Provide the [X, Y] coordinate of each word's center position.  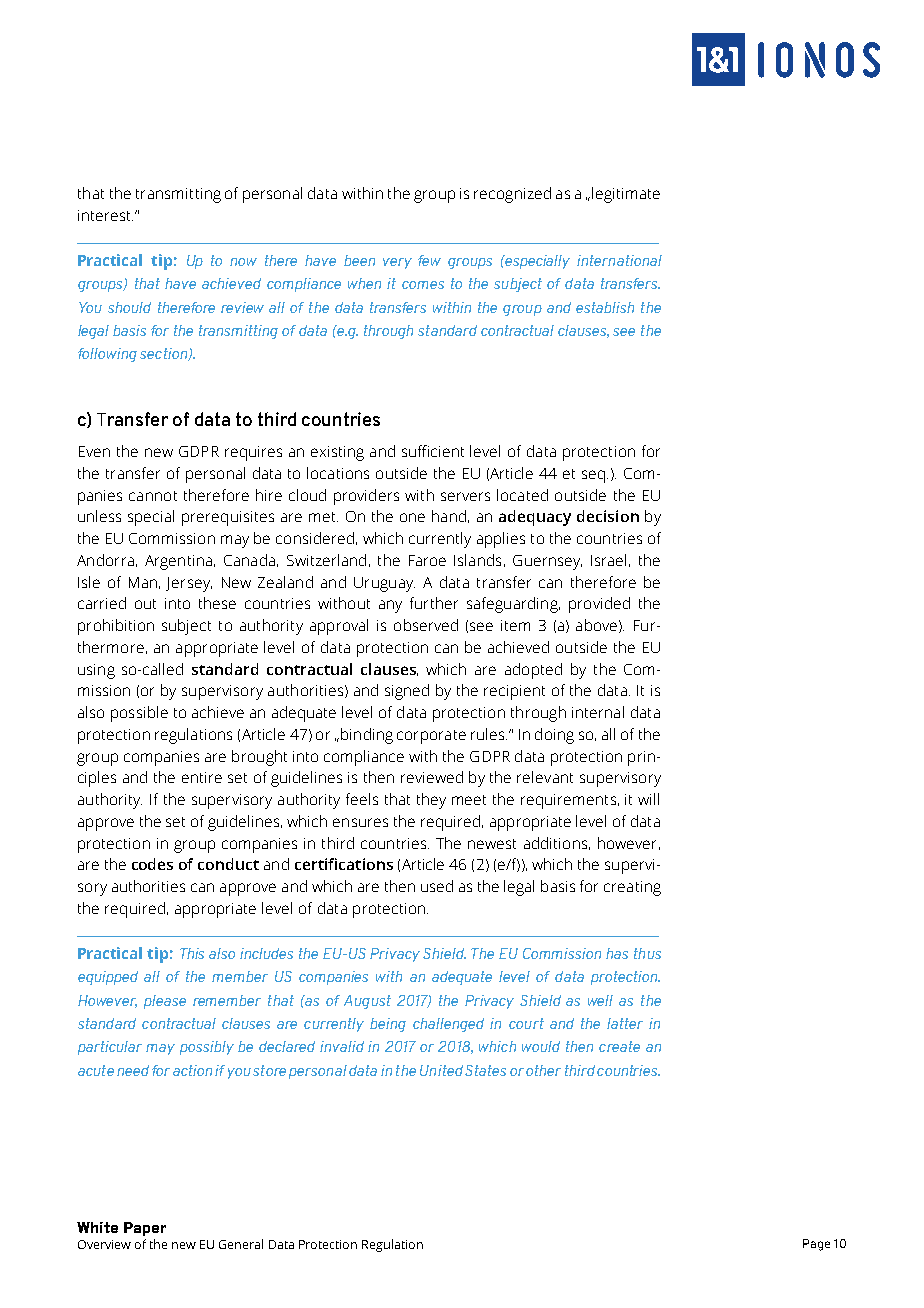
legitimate [626, 195]
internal [598, 712]
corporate [431, 737]
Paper [145, 1229]
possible [139, 714]
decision [608, 516]
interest [105, 215]
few [429, 260]
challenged [448, 1025]
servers [465, 496]
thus [647, 953]
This [192, 953]
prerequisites [228, 518]
